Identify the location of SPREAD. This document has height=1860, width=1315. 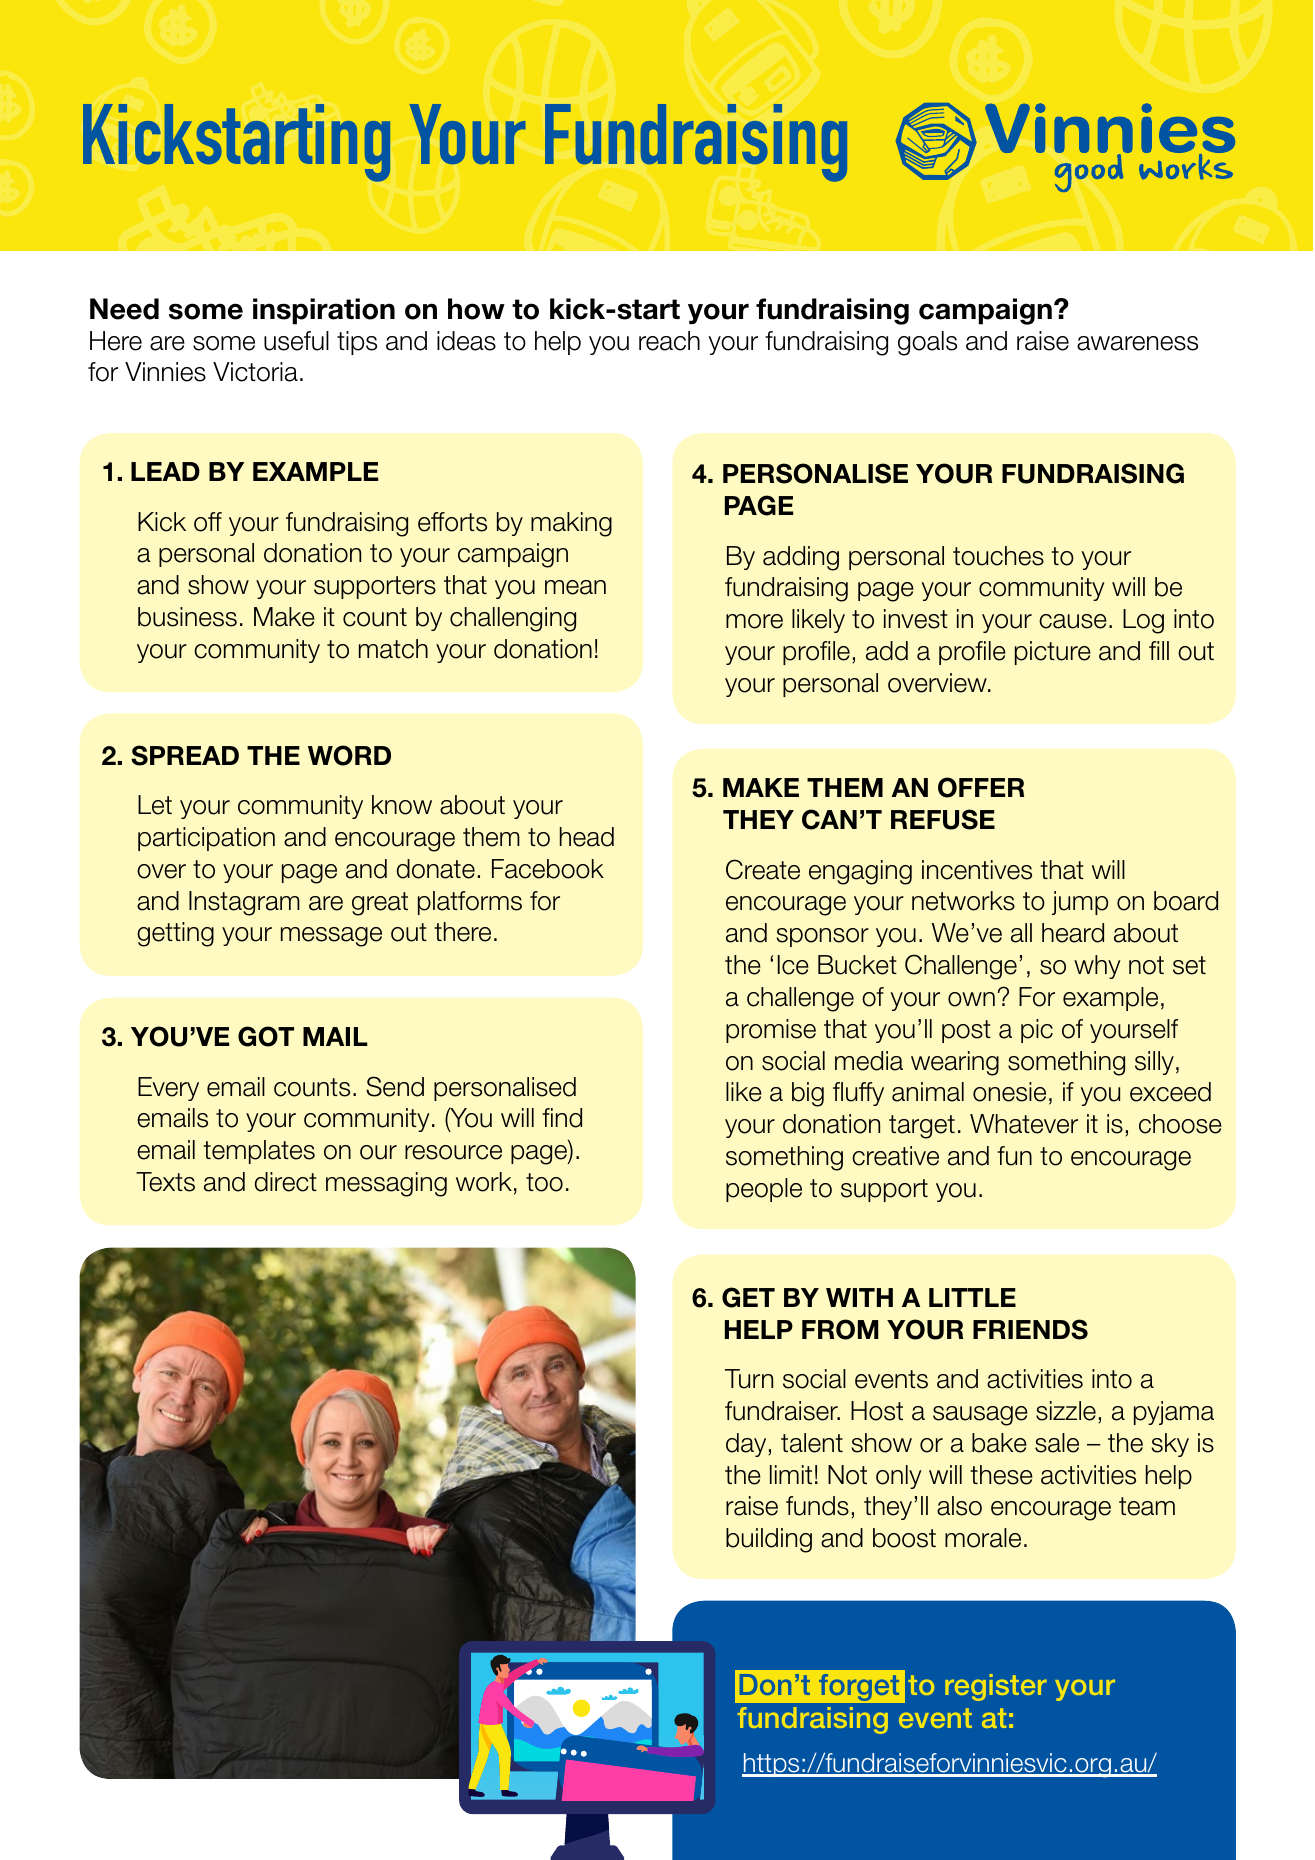
(185, 755).
